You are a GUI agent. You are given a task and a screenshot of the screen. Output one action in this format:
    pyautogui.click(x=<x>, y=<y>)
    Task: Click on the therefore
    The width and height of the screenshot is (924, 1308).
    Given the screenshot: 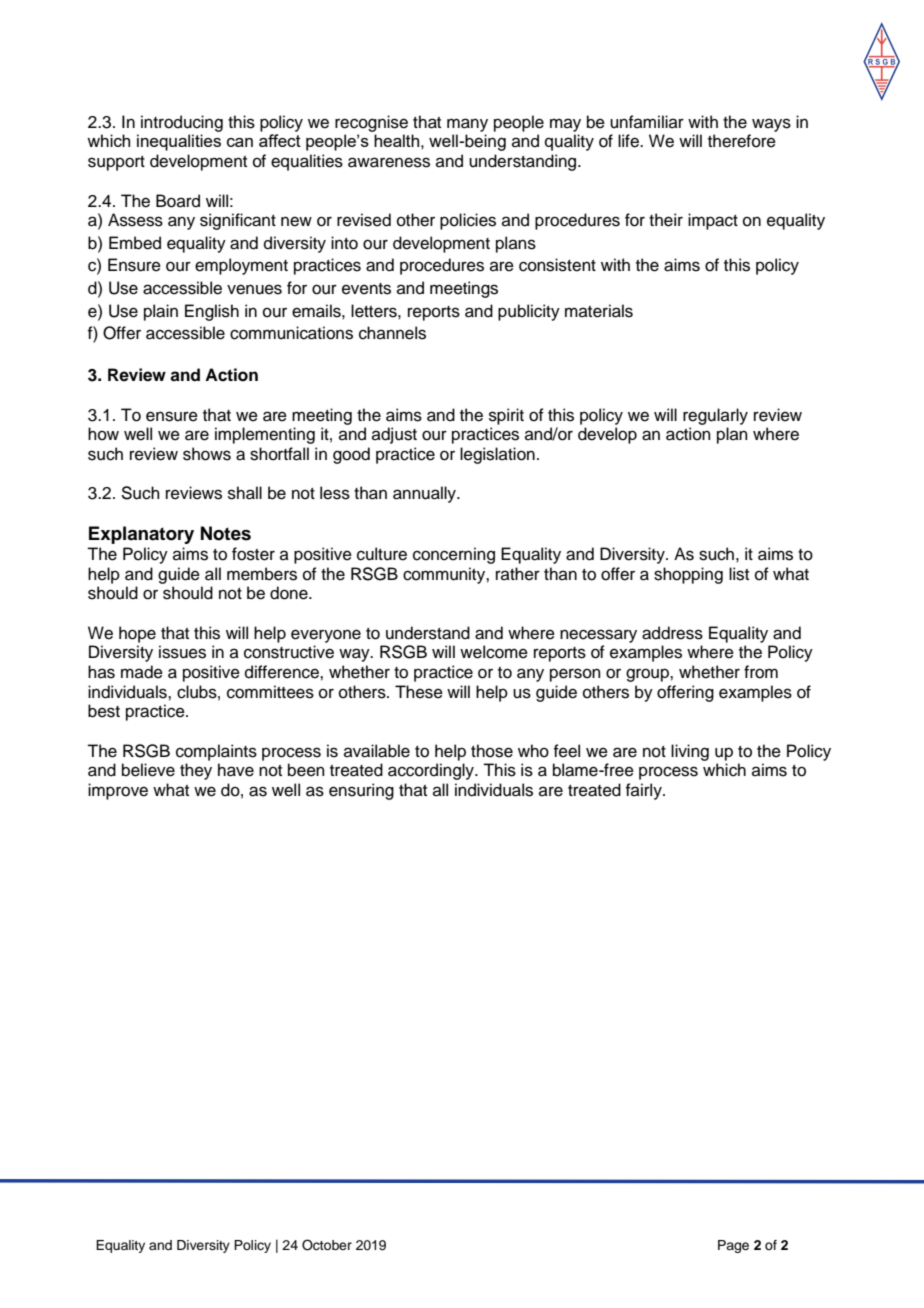 What is the action you would take?
    pyautogui.click(x=742, y=141)
